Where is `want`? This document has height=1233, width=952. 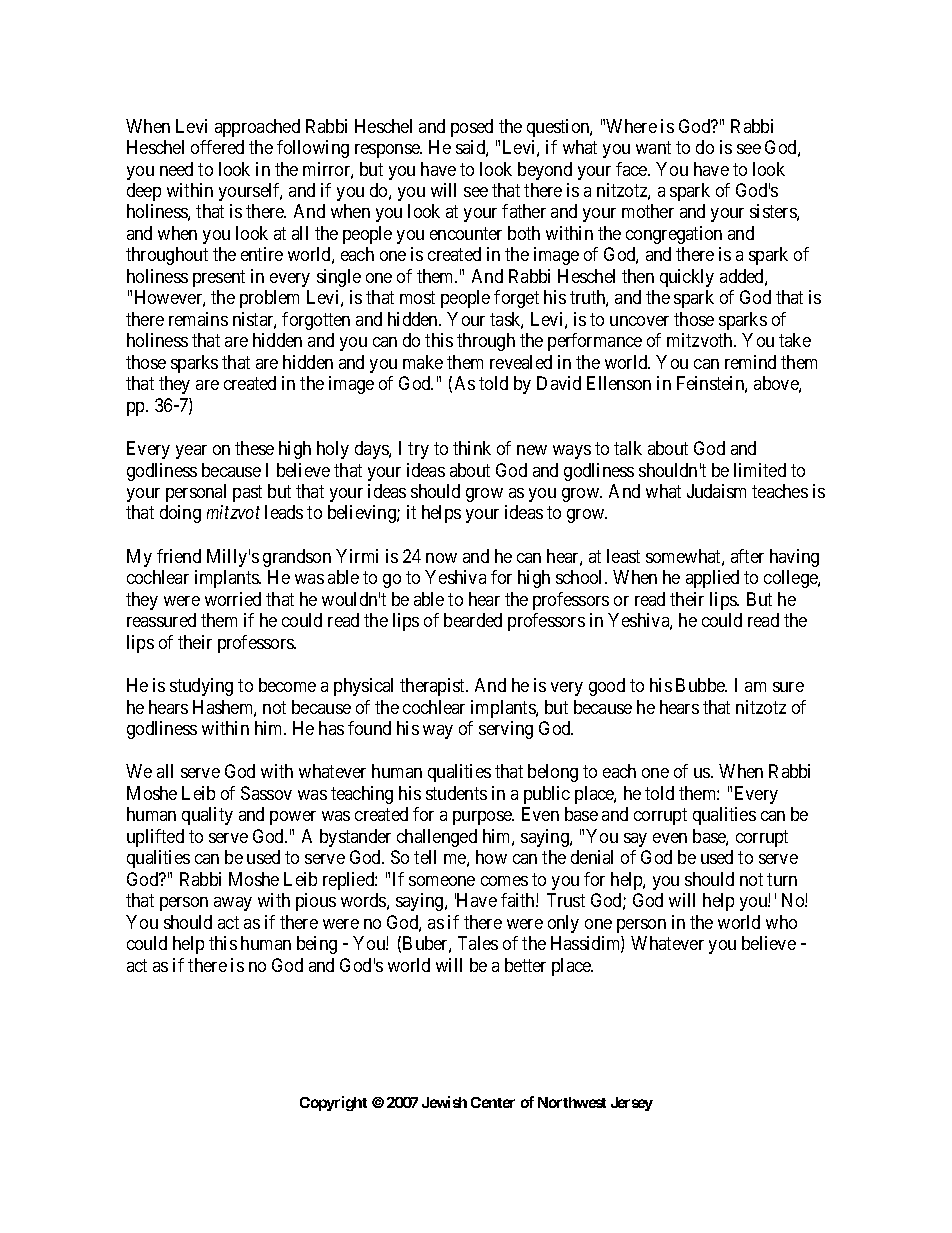 want is located at coordinates (653, 147).
